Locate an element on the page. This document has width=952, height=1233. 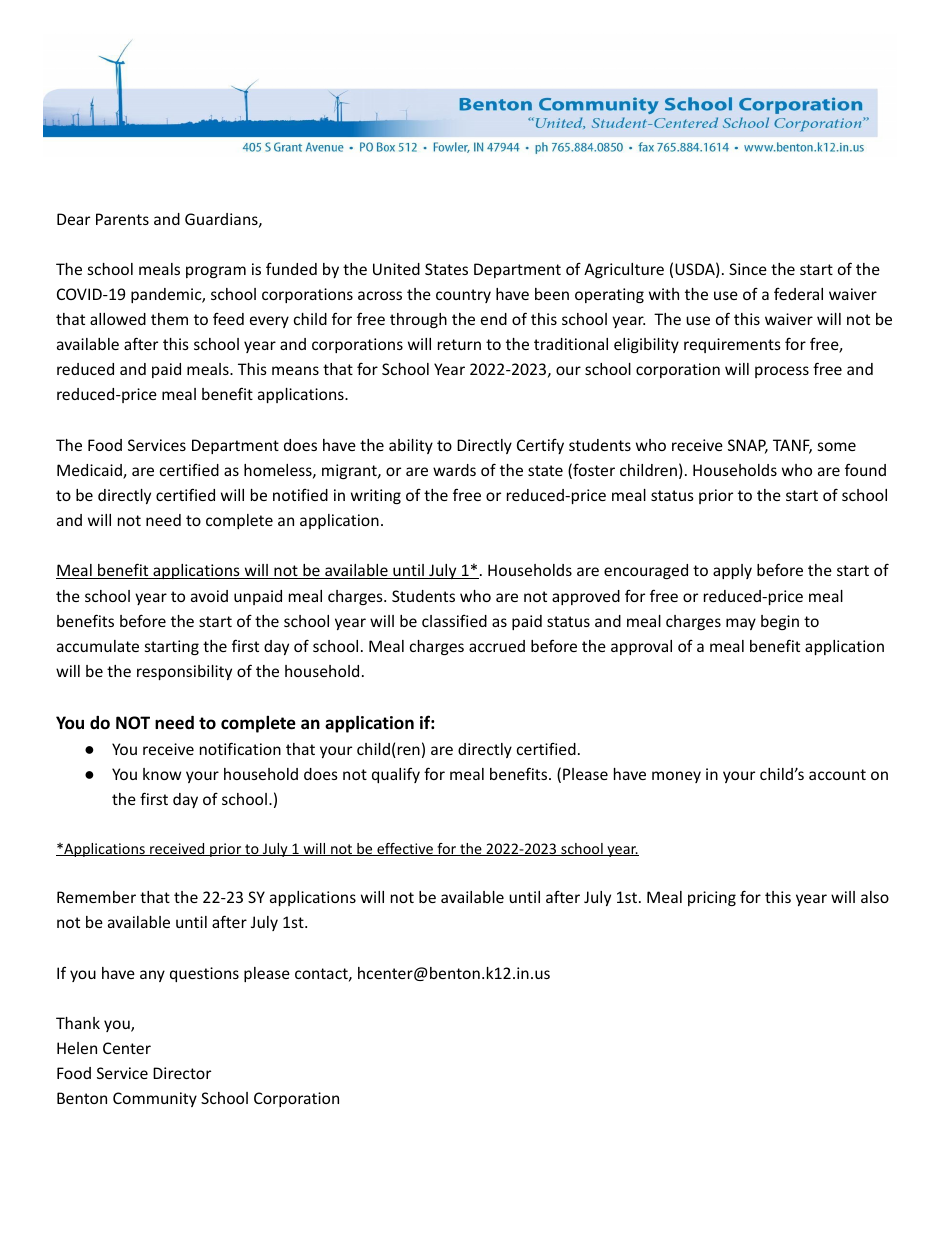
Community is located at coordinates (155, 1099).
